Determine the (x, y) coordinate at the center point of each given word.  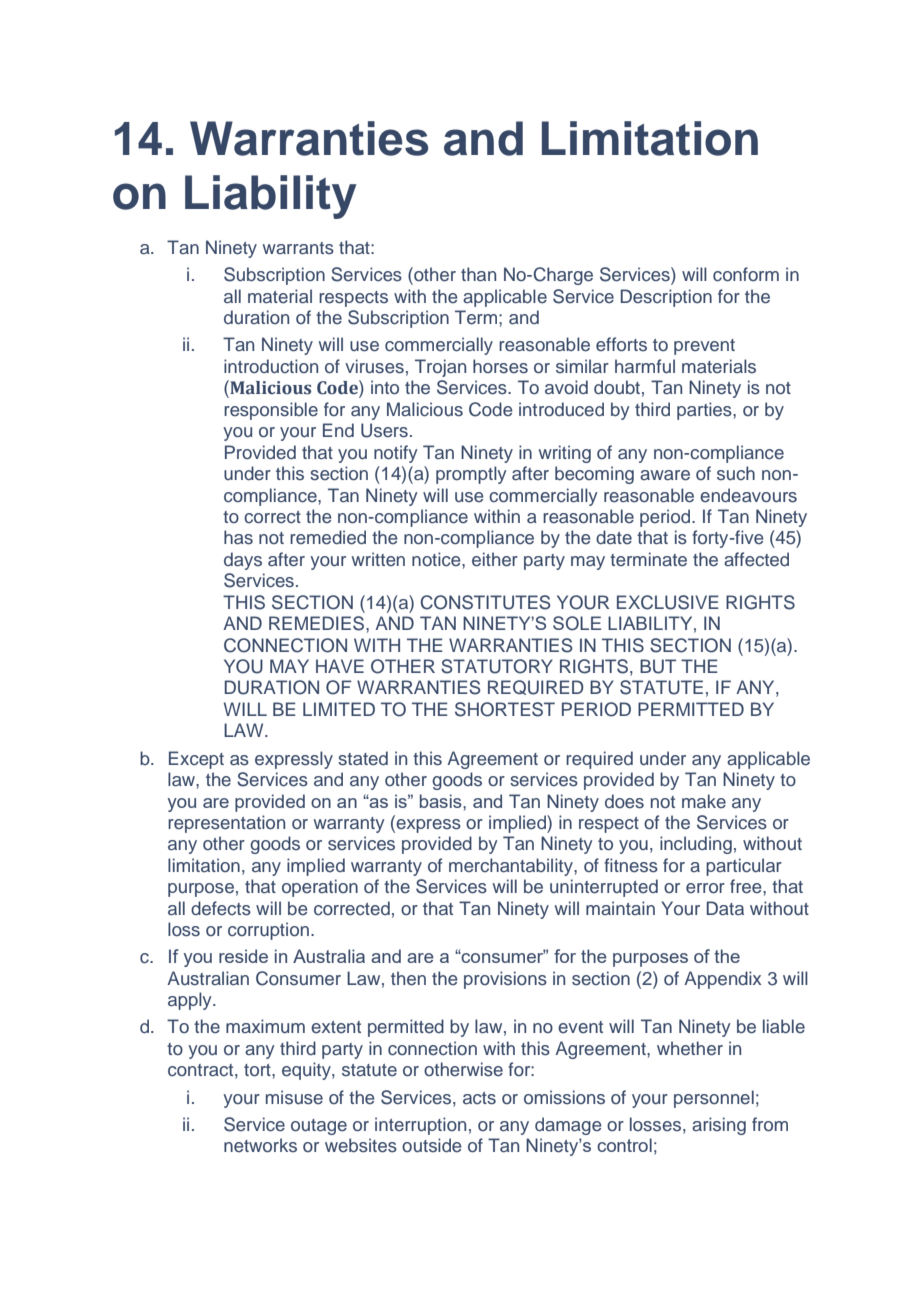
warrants (298, 248)
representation (226, 824)
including (696, 845)
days (243, 561)
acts (479, 1098)
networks (260, 1145)
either (495, 559)
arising (719, 1126)
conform (746, 274)
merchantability (512, 867)
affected (756, 559)
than (478, 274)
